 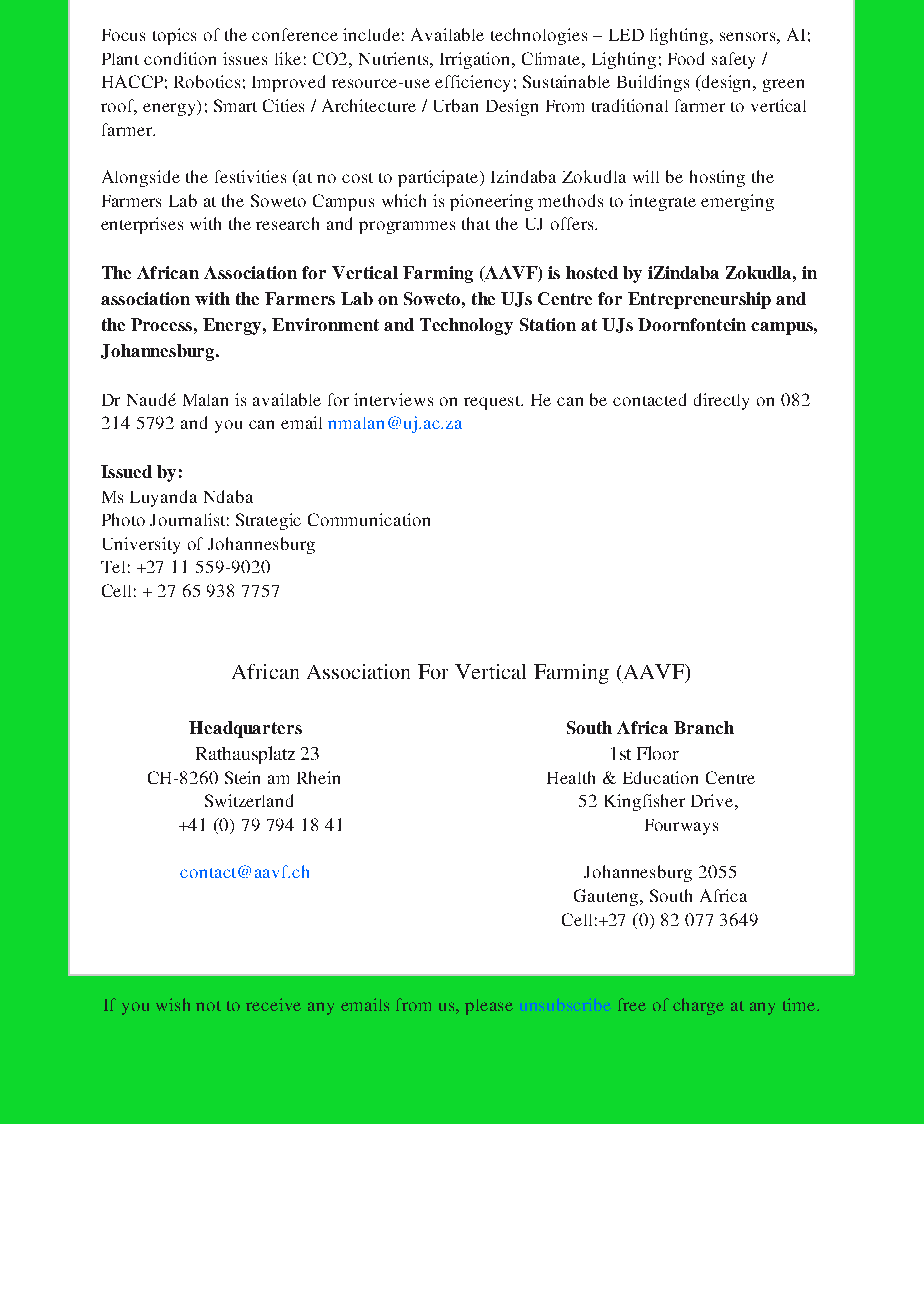 I want to click on please, so click(x=489, y=1007).
